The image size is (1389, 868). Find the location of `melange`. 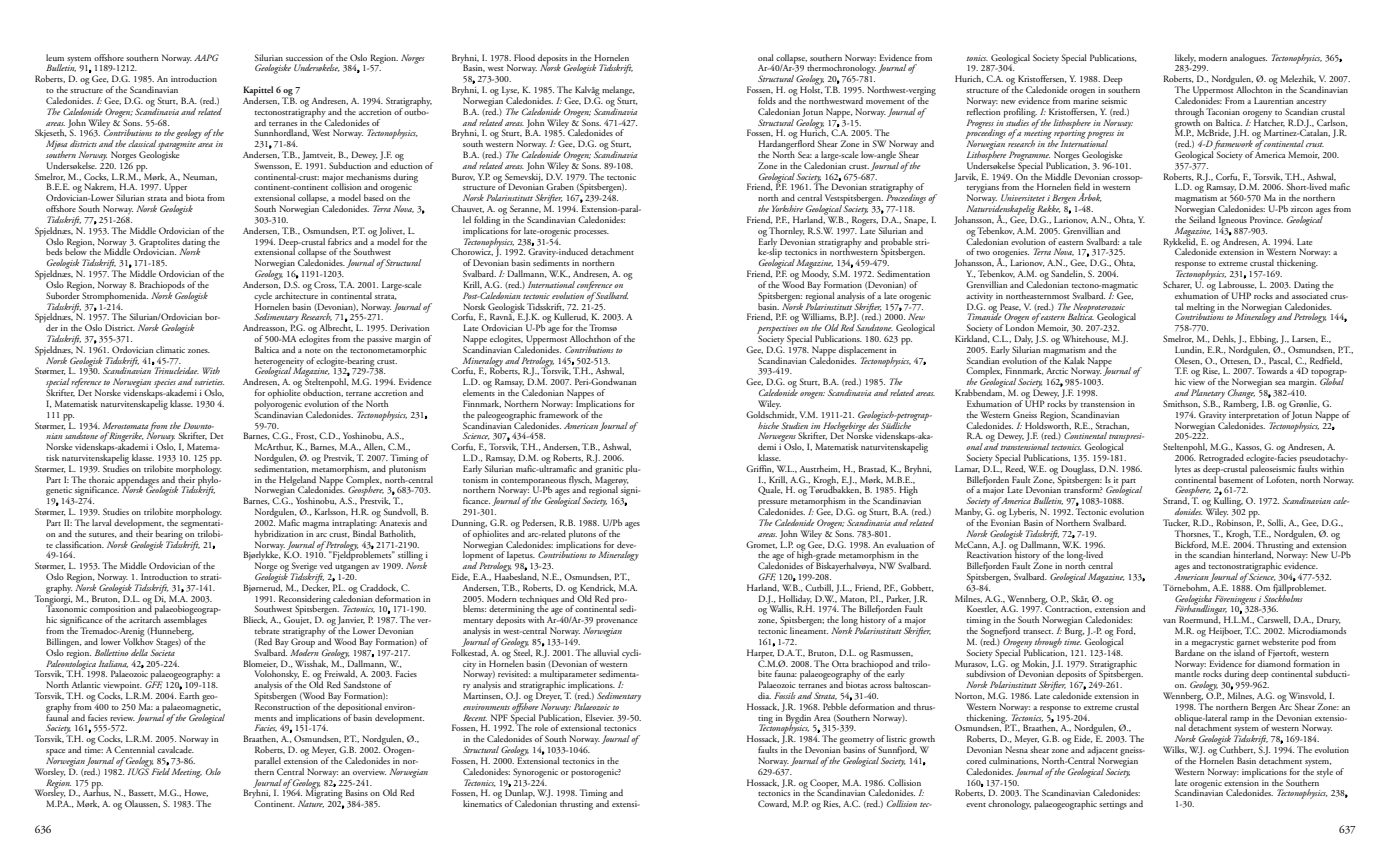

melange is located at coordinates (618, 92).
